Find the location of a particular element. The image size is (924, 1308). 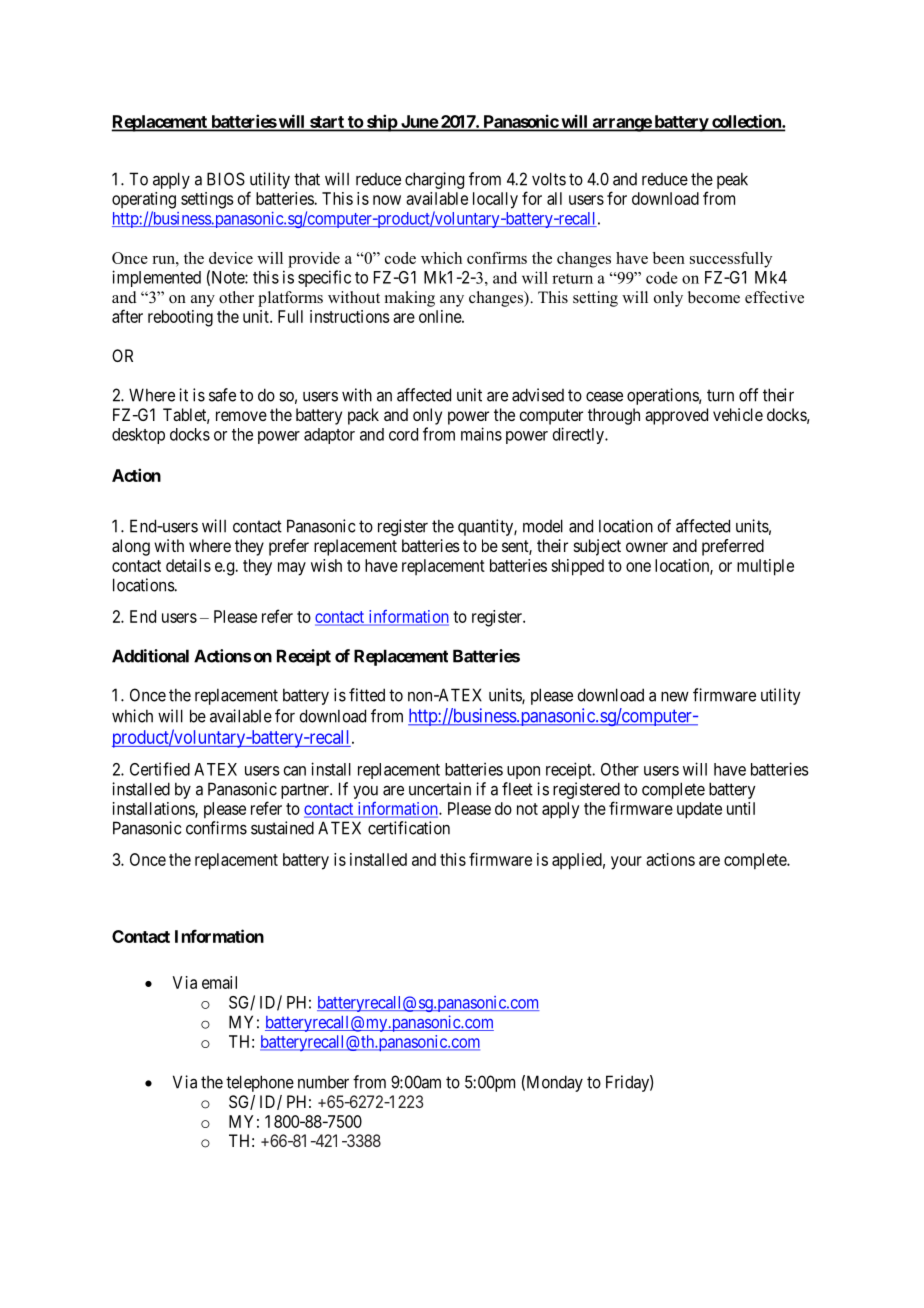

number is located at coordinates (323, 1082).
